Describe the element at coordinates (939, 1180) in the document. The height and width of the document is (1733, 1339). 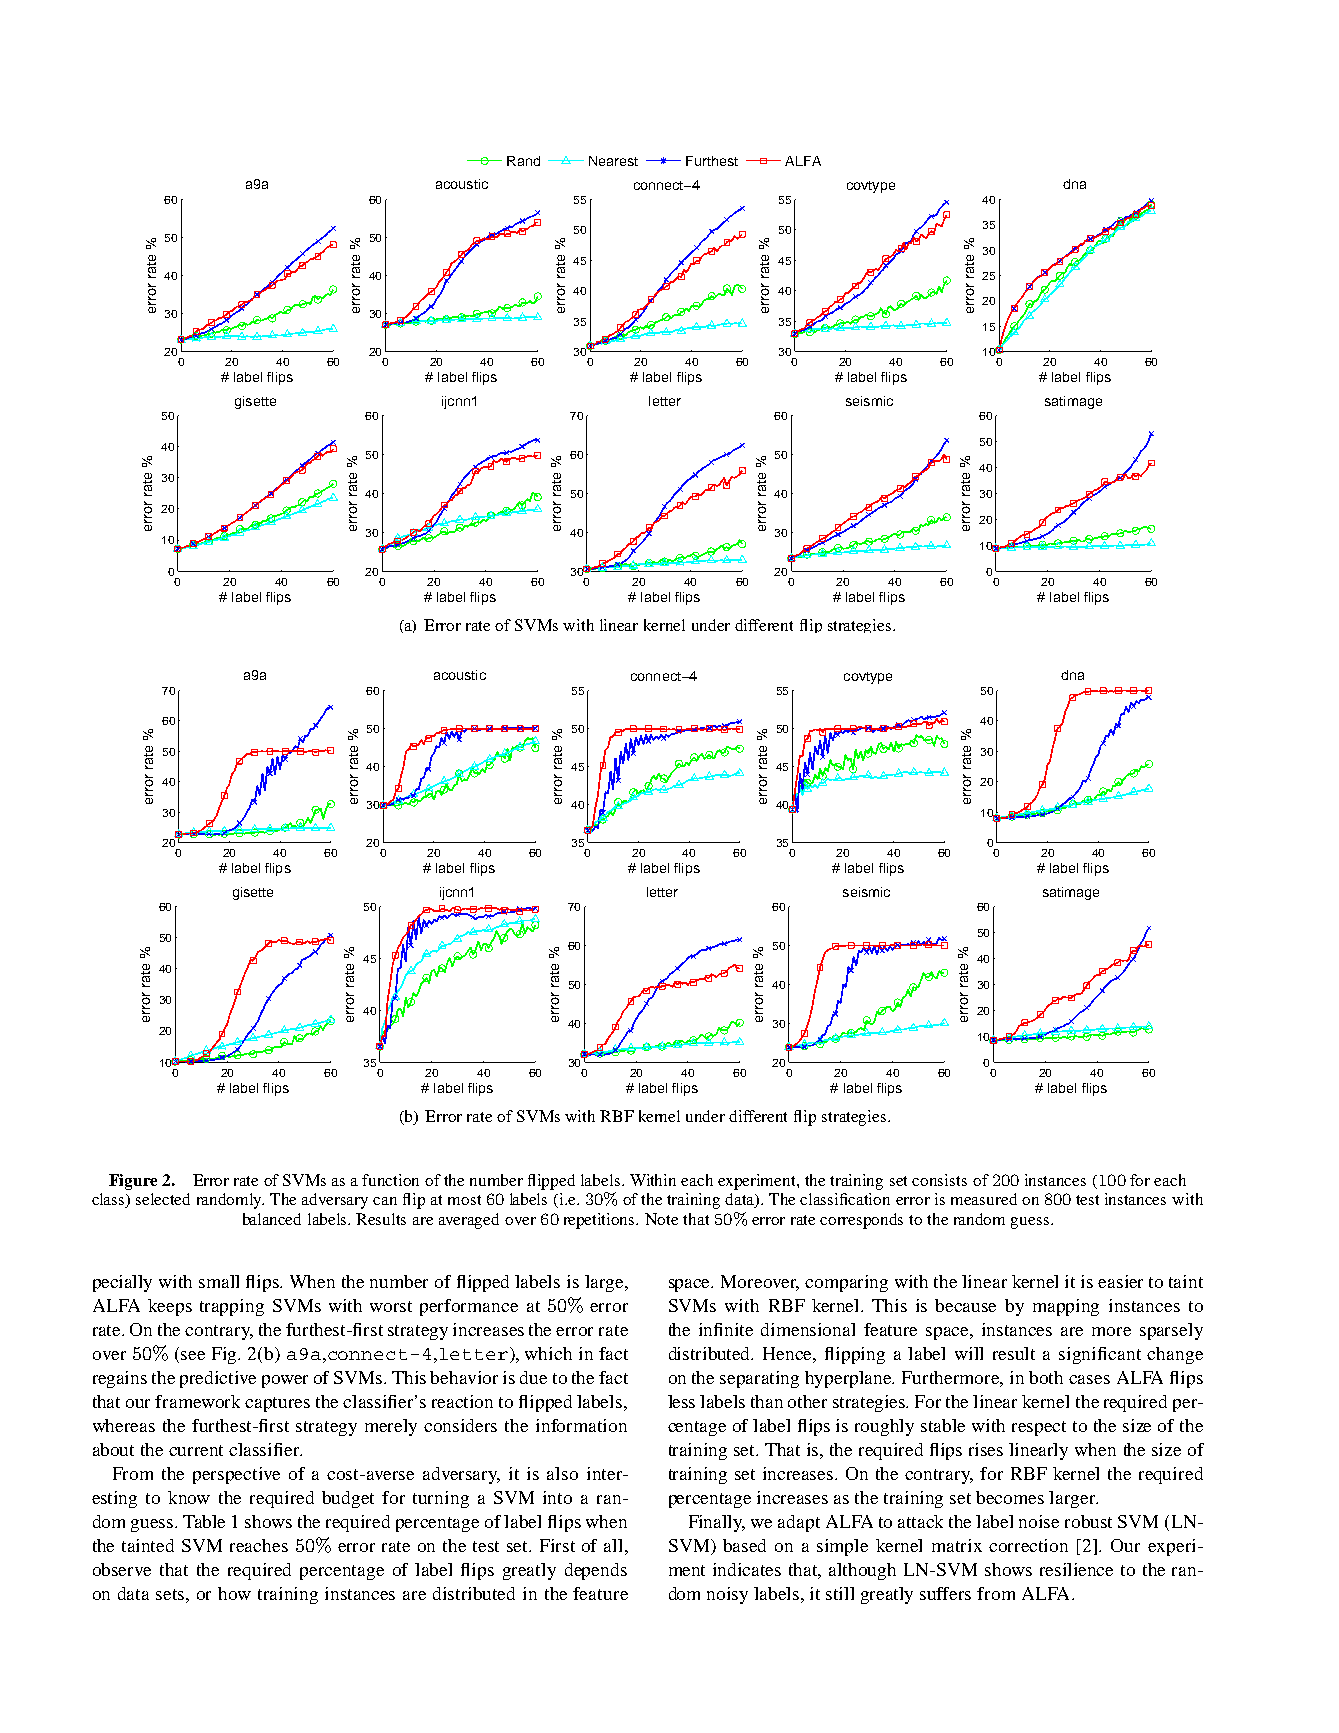
I see `consists` at that location.
